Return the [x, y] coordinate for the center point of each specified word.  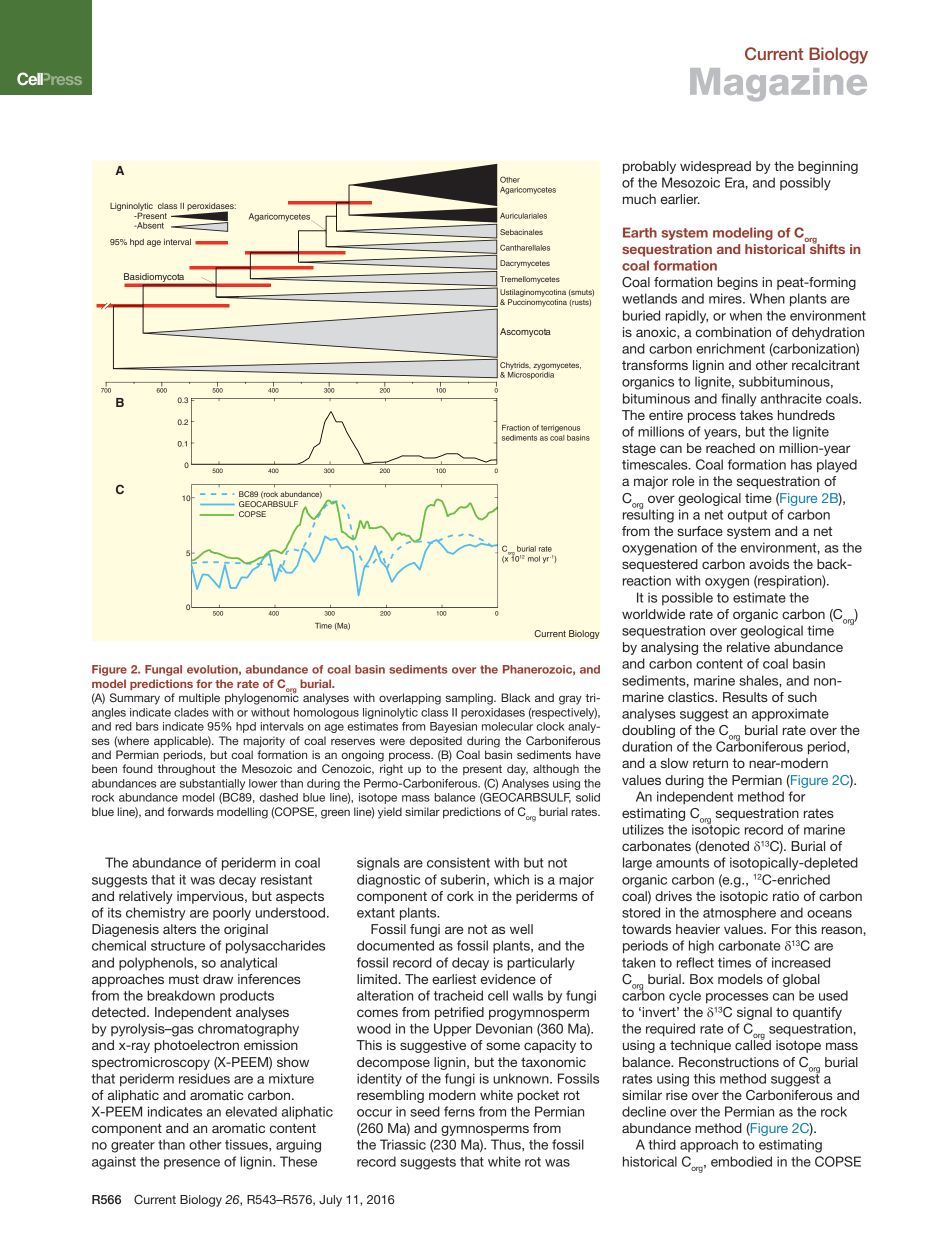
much [639, 199]
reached [730, 448]
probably [649, 167]
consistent [458, 862]
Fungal [163, 670]
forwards [190, 811]
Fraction [516, 428]
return [710, 763]
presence [192, 1164]
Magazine [778, 84]
